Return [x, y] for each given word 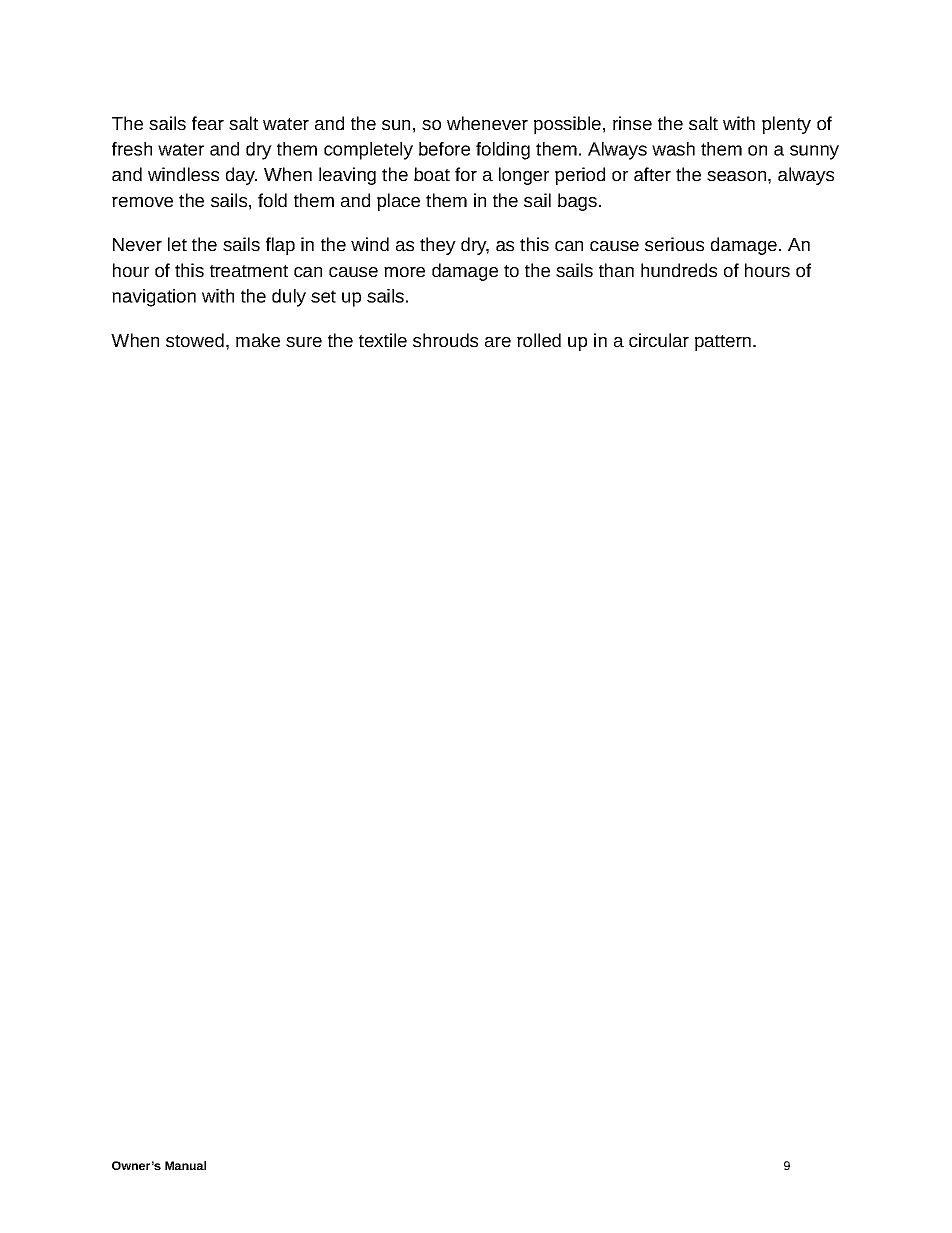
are [498, 342]
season [736, 176]
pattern [723, 343]
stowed [195, 340]
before [444, 149]
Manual [185, 1165]
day [241, 176]
